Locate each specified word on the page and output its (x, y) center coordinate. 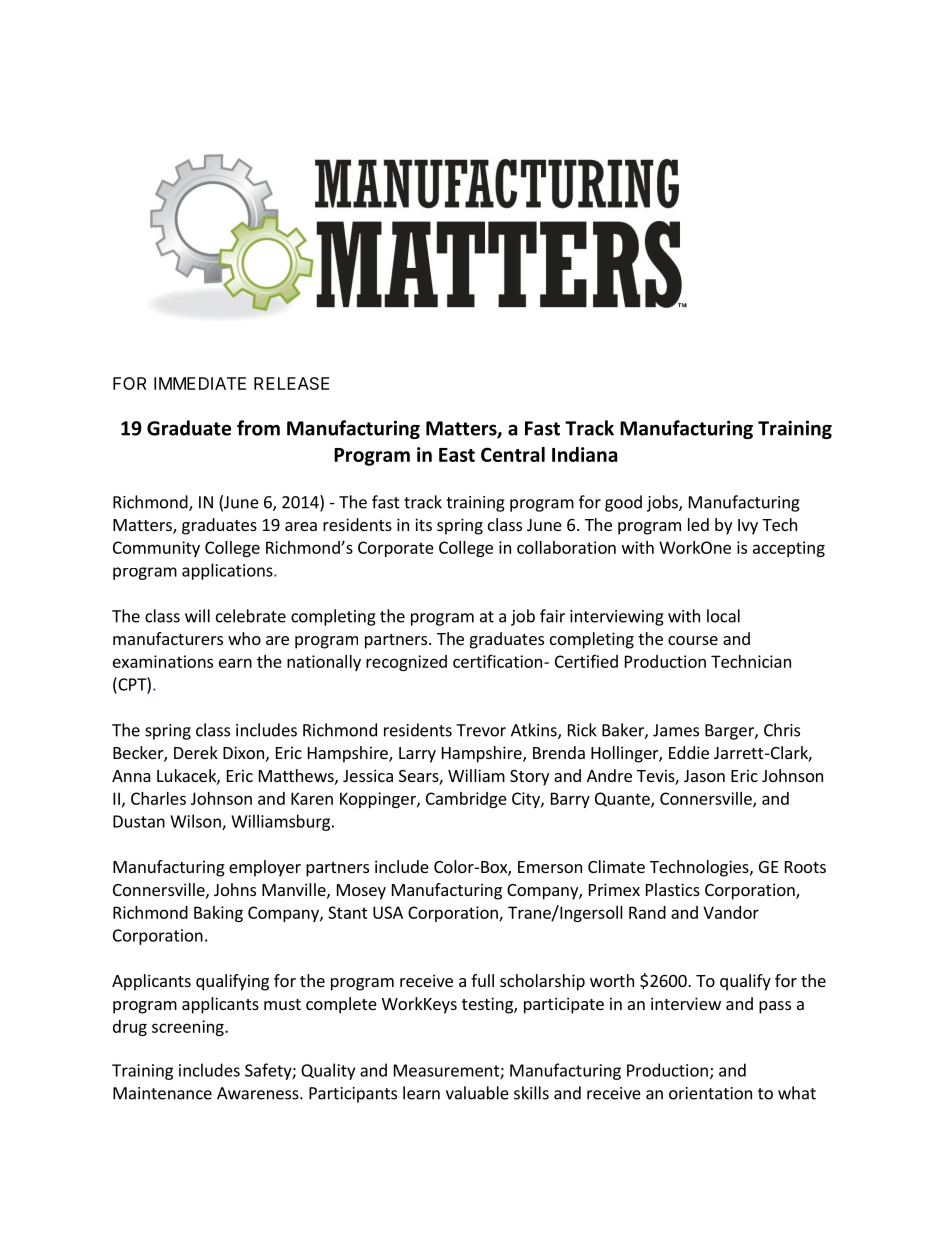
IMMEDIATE (200, 383)
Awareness (259, 1093)
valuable (477, 1093)
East (457, 455)
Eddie (689, 752)
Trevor (481, 730)
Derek (196, 752)
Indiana (585, 454)
